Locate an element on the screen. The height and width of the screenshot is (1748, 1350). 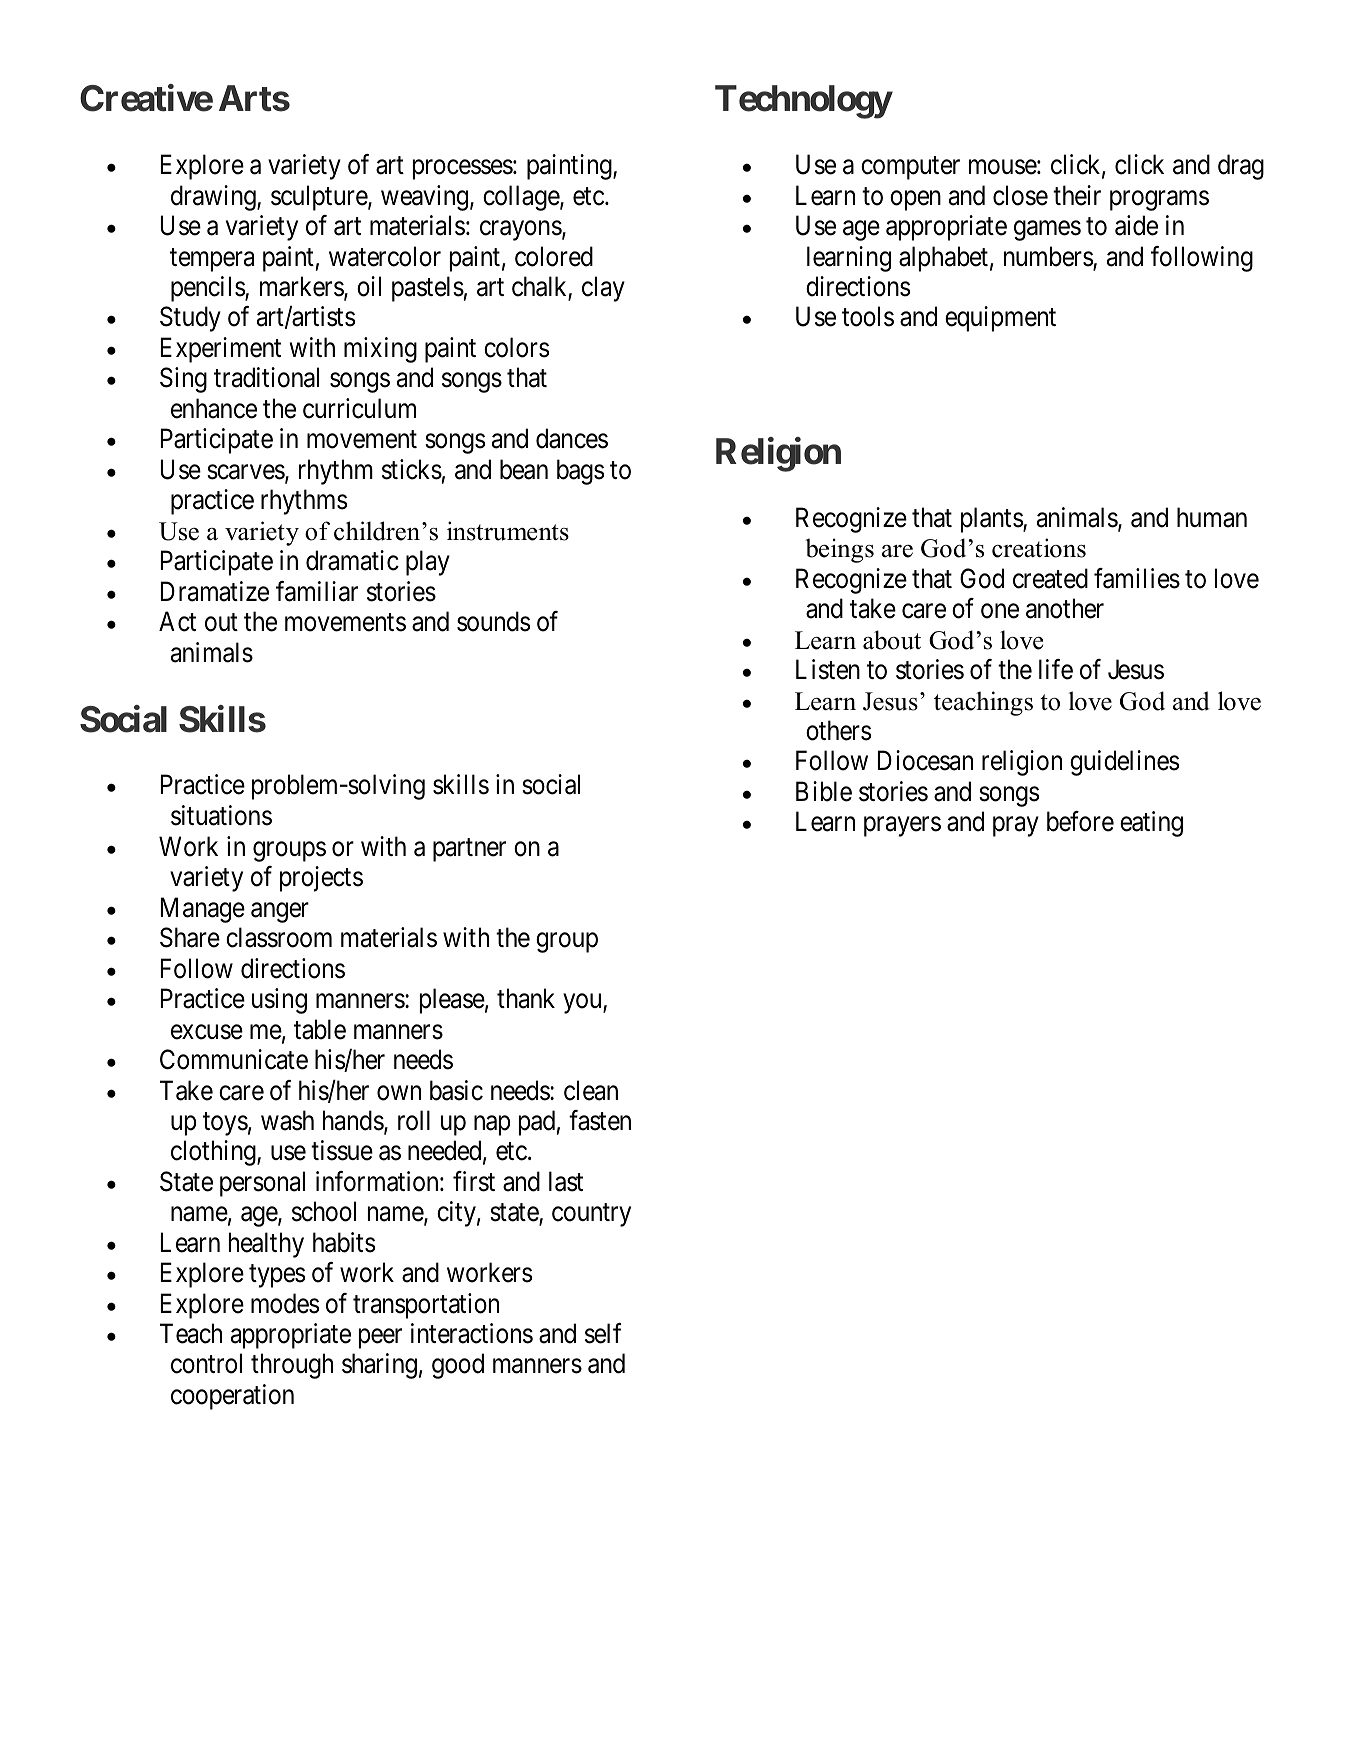
situations is located at coordinates (221, 815).
